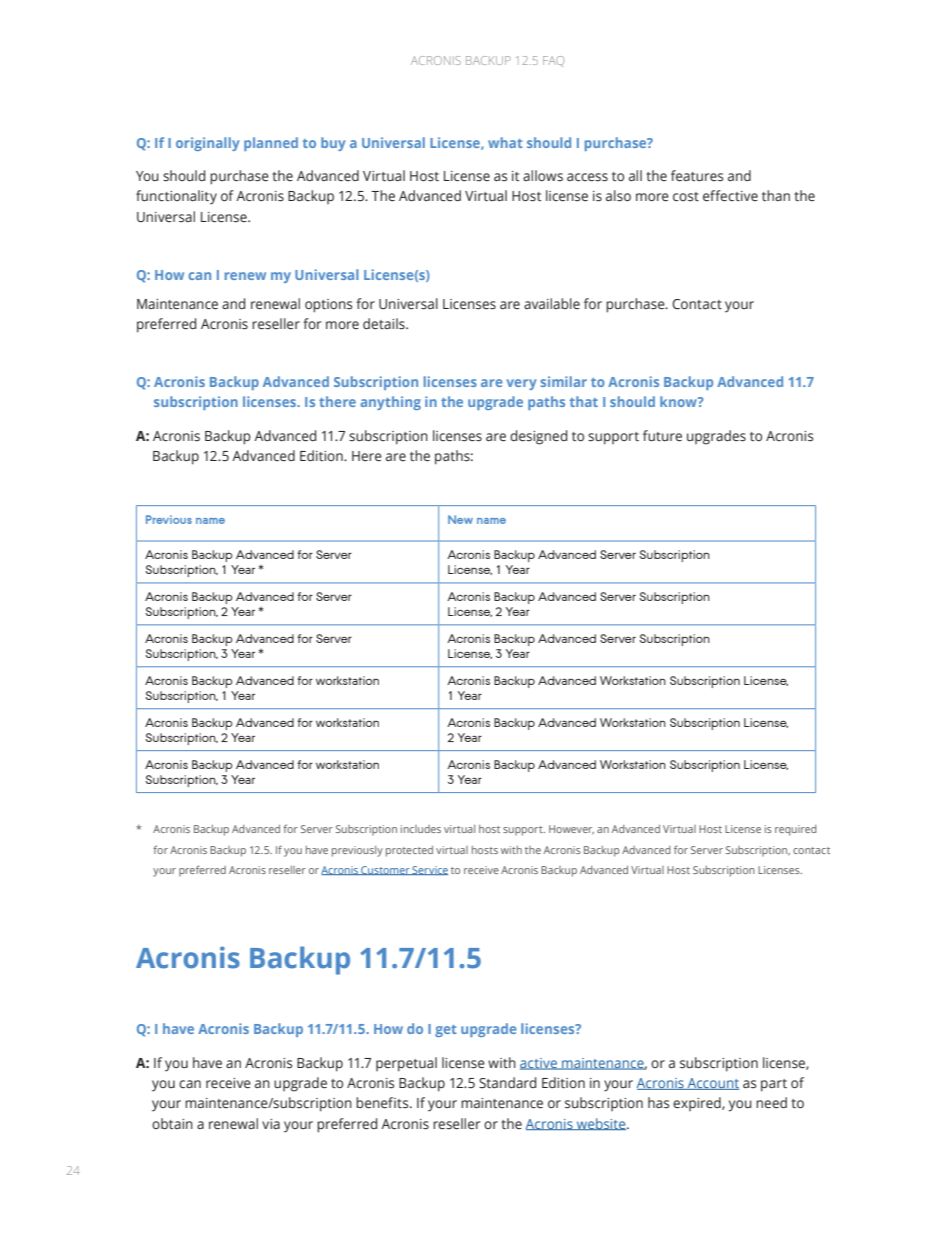 The width and height of the screenshot is (952, 1233). What do you see at coordinates (538, 437) in the screenshot?
I see `designed` at bounding box center [538, 437].
